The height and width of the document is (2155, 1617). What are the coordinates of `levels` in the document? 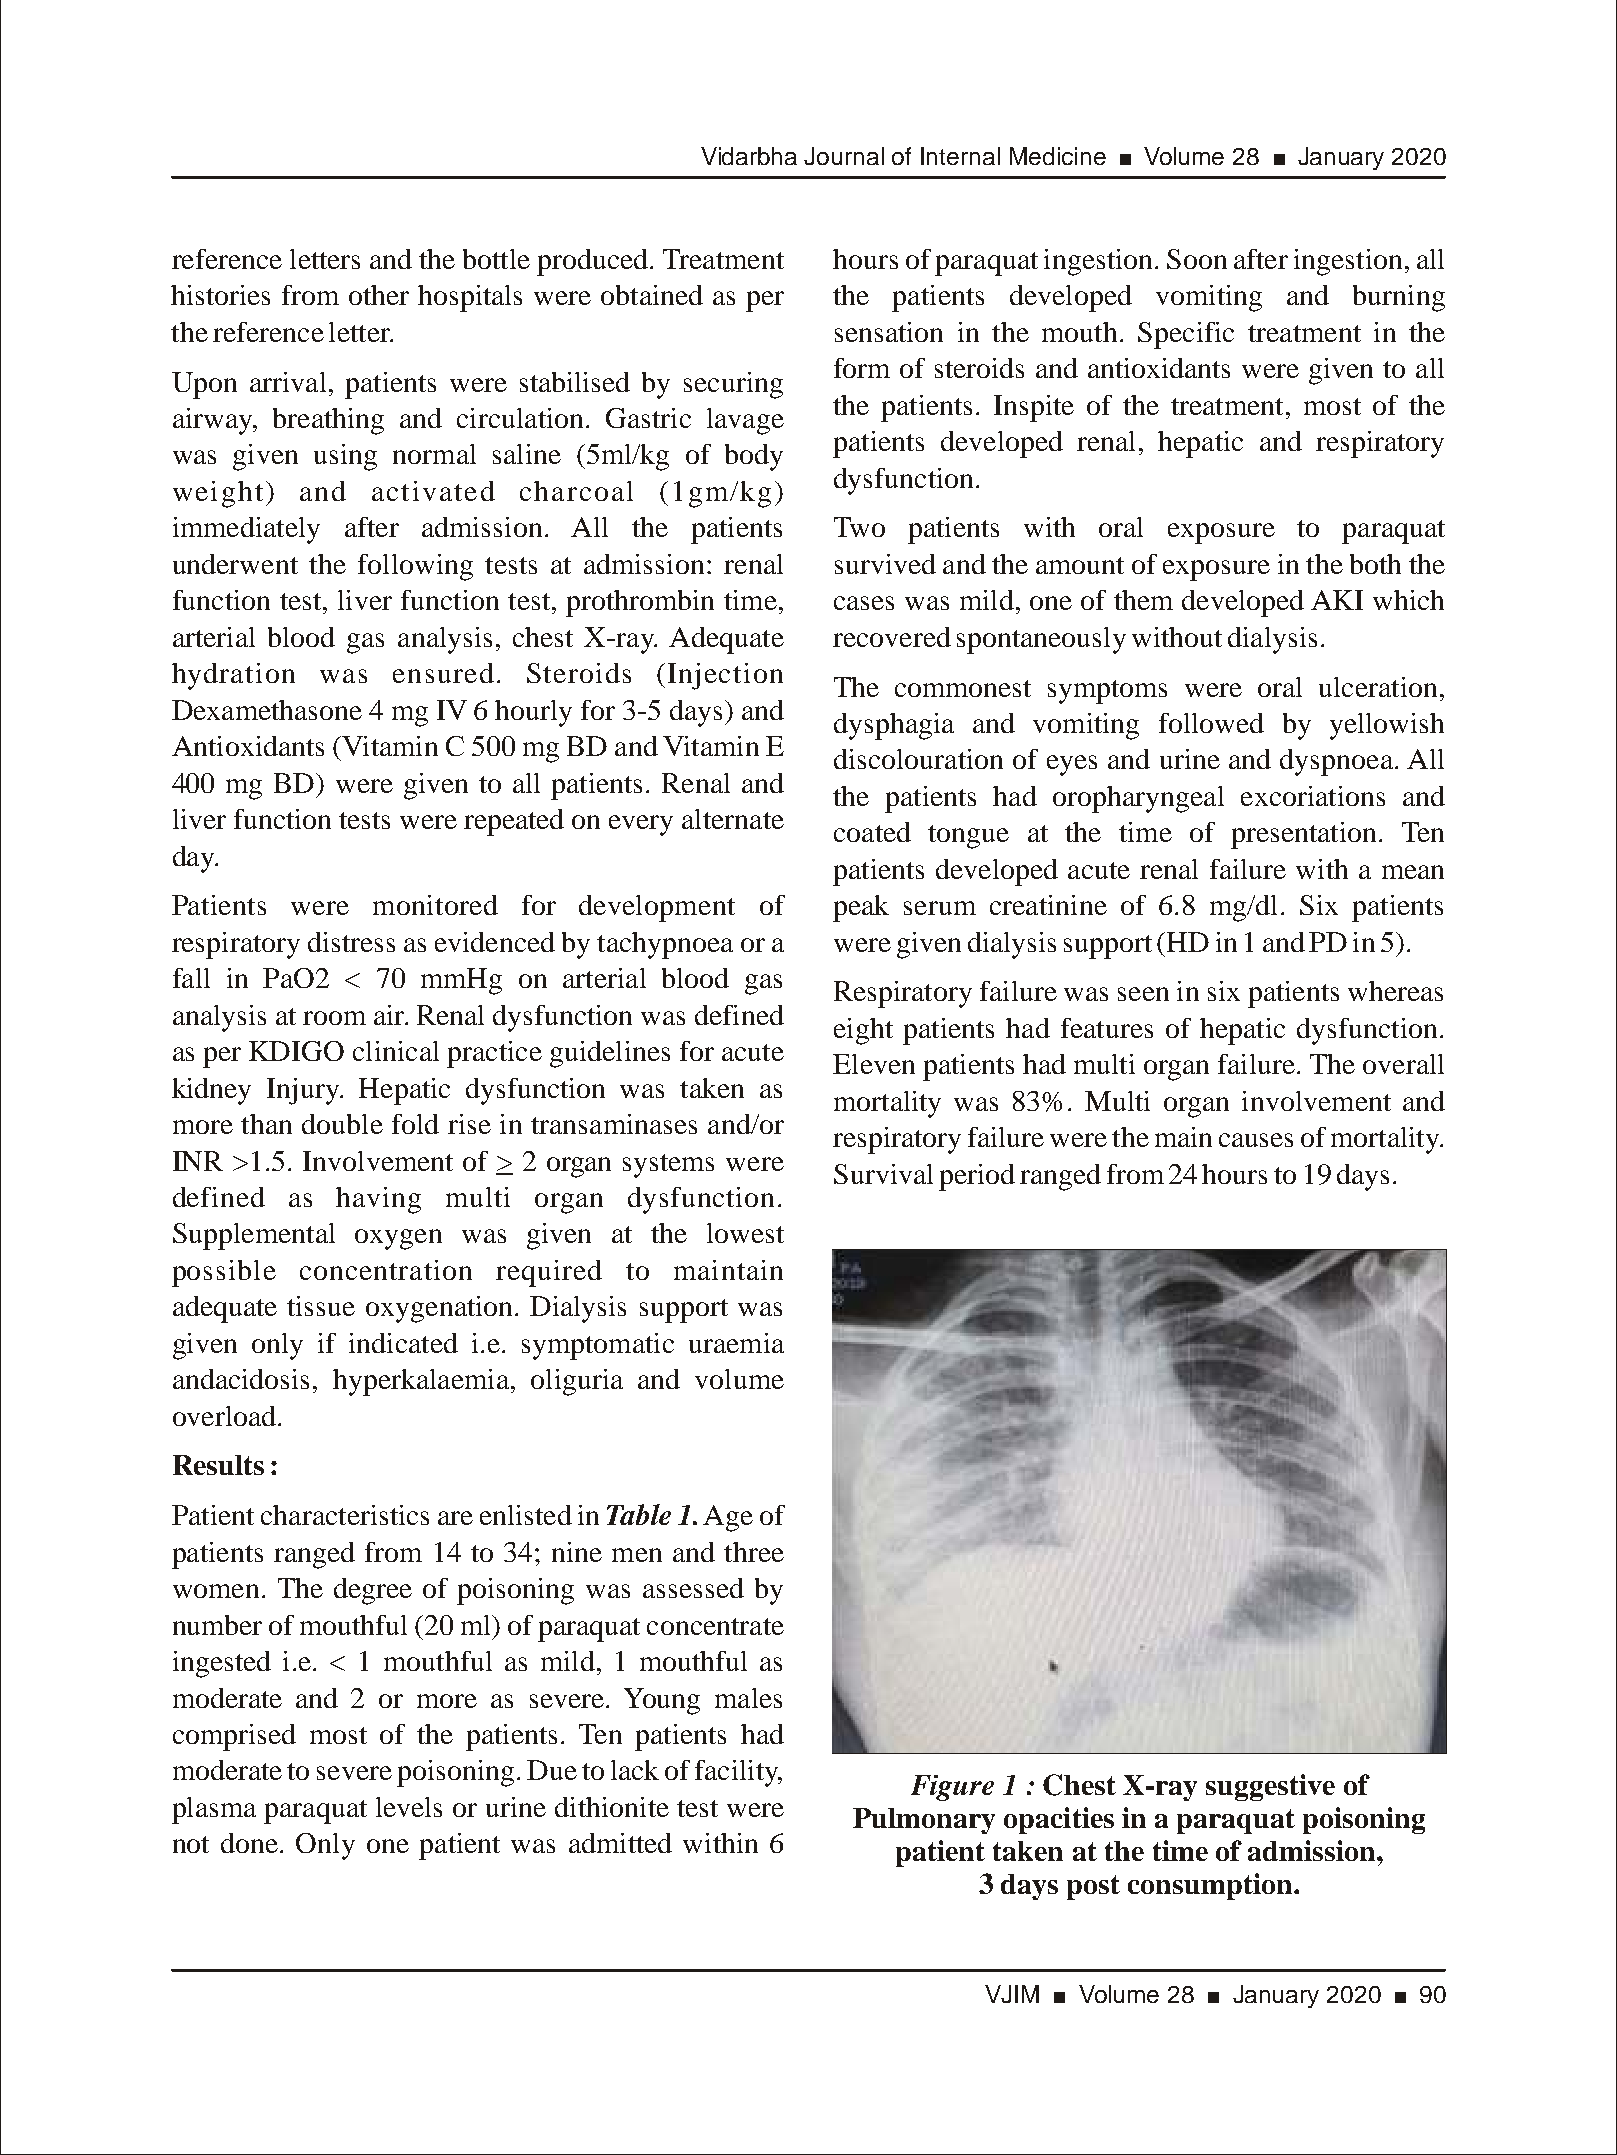 It's located at (409, 1807).
